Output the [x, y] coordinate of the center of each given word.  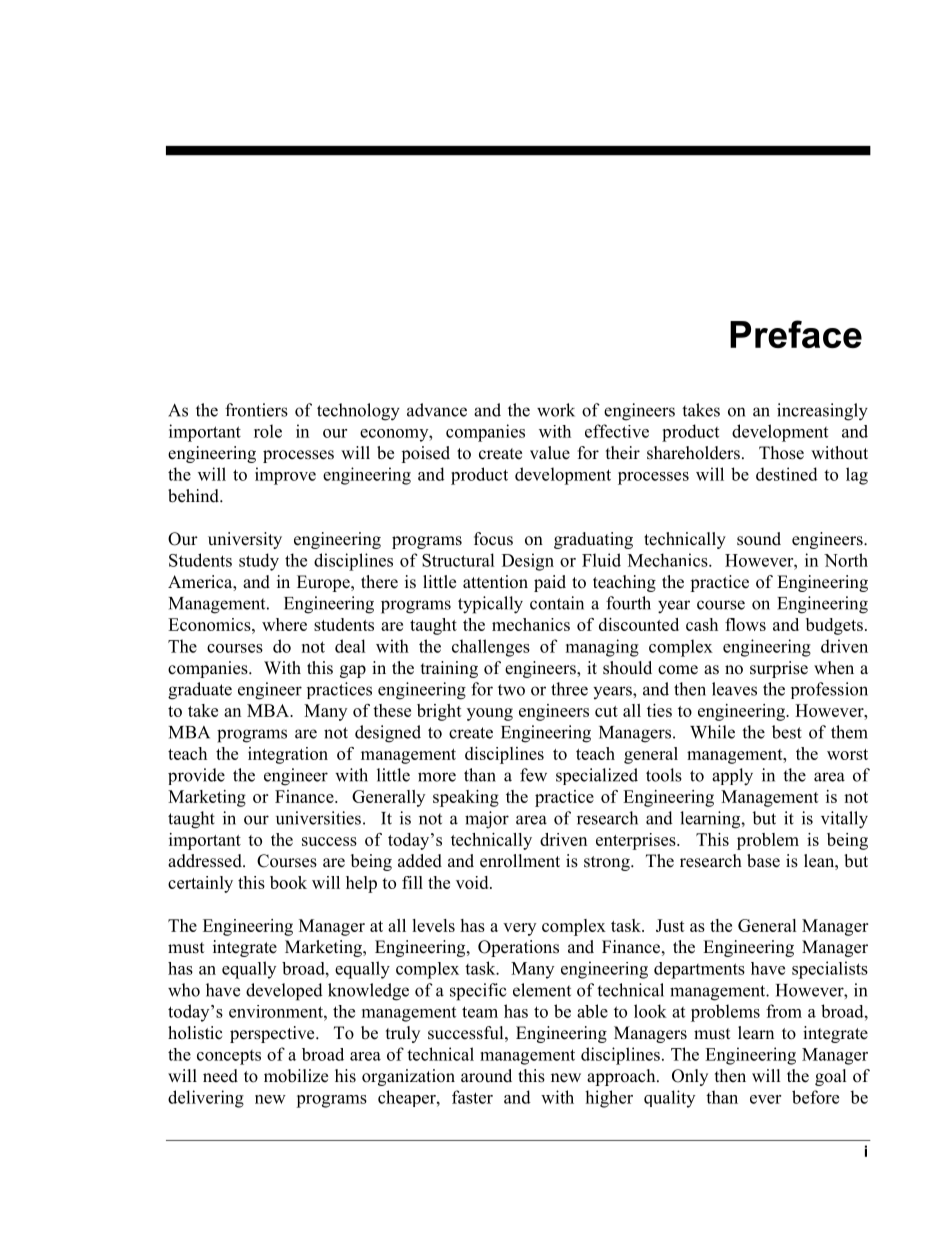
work [556, 410]
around [486, 1076]
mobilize [296, 1076]
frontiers [256, 410]
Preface [796, 334]
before [815, 1097]
